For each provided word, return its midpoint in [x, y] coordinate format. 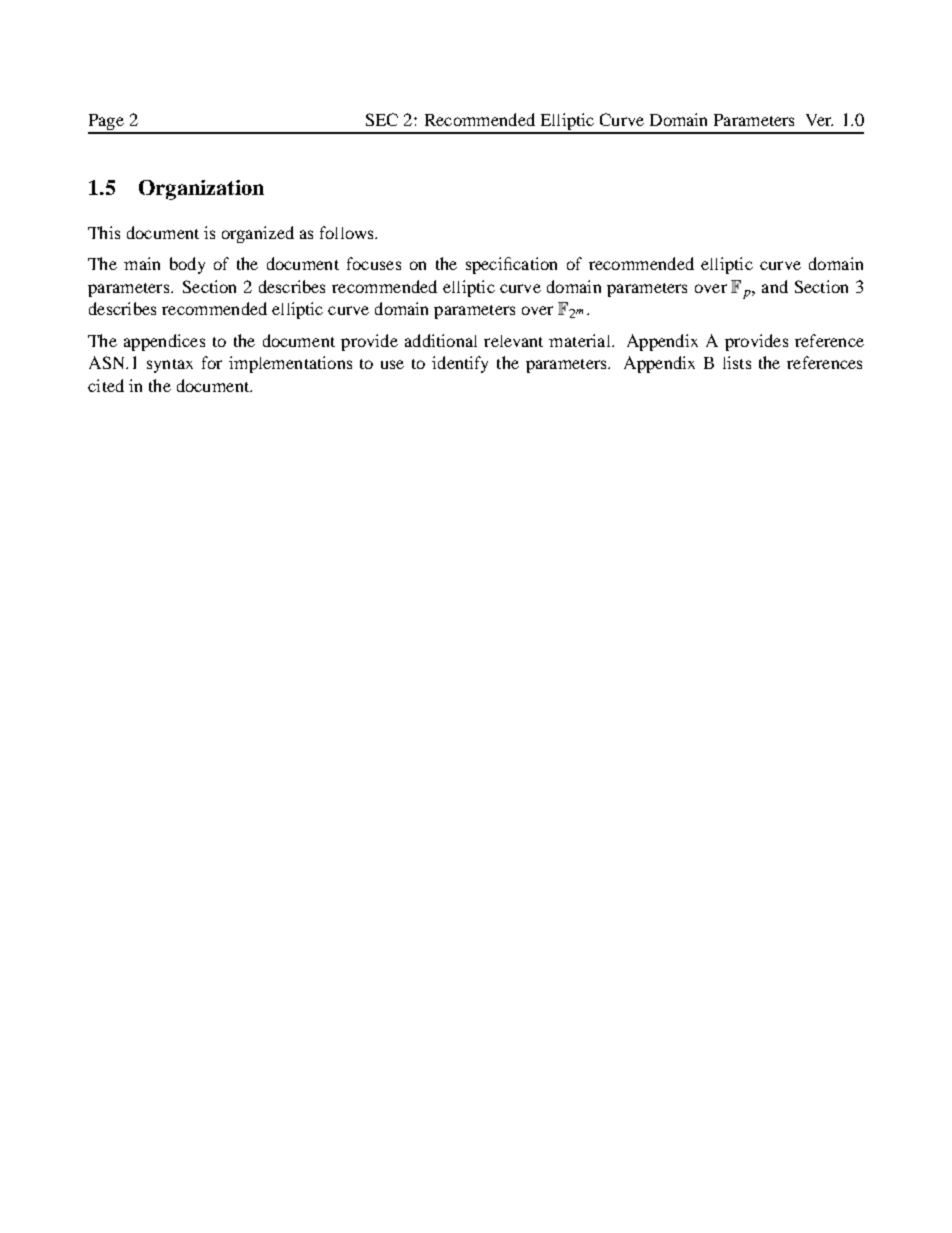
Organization [201, 190]
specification [511, 265]
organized [258, 234]
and [775, 286]
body [187, 265]
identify [460, 364]
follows [348, 232]
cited [106, 385]
